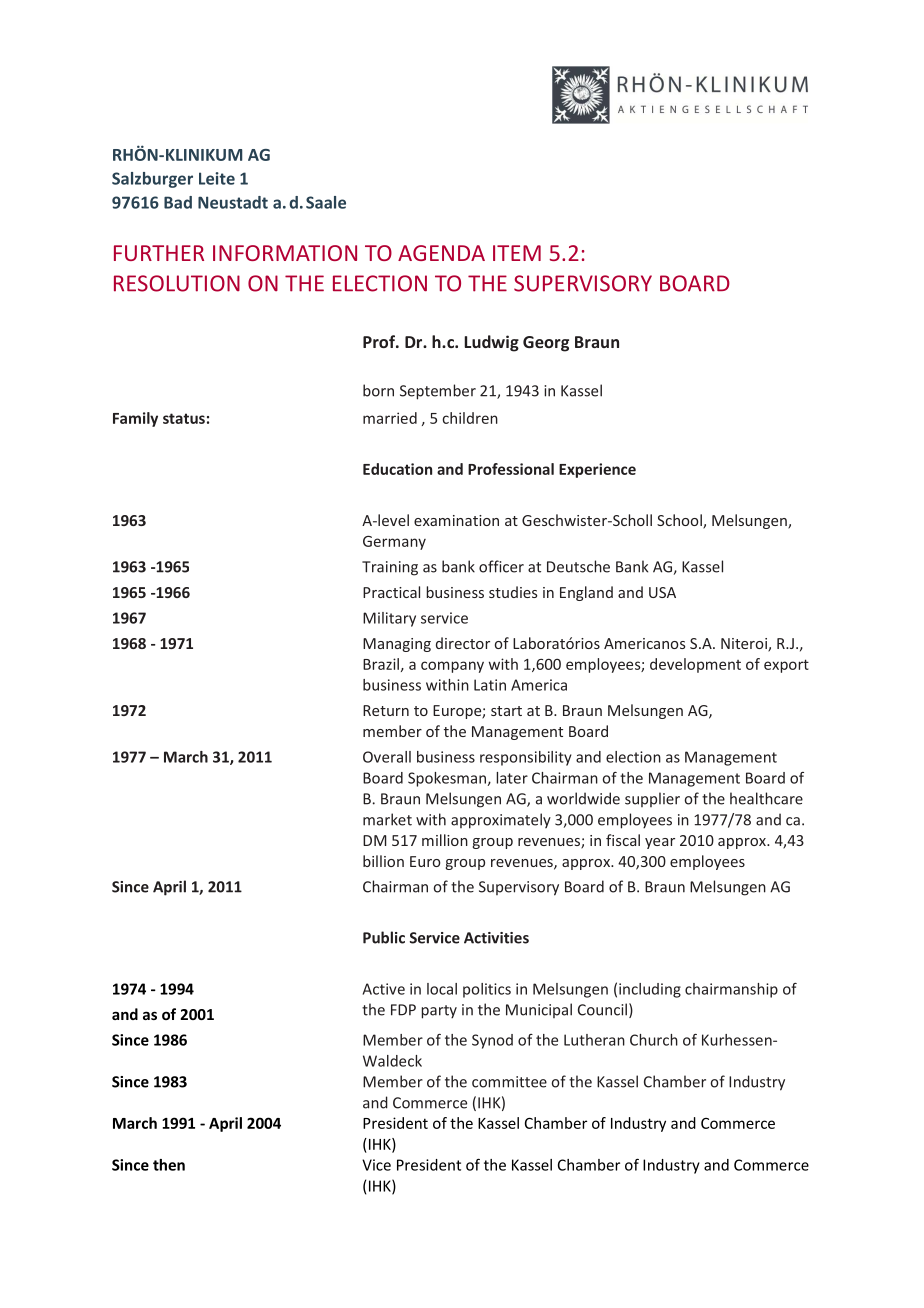 The width and height of the screenshot is (924, 1308). Describe the element at coordinates (680, 521) in the screenshot. I see `School` at that location.
